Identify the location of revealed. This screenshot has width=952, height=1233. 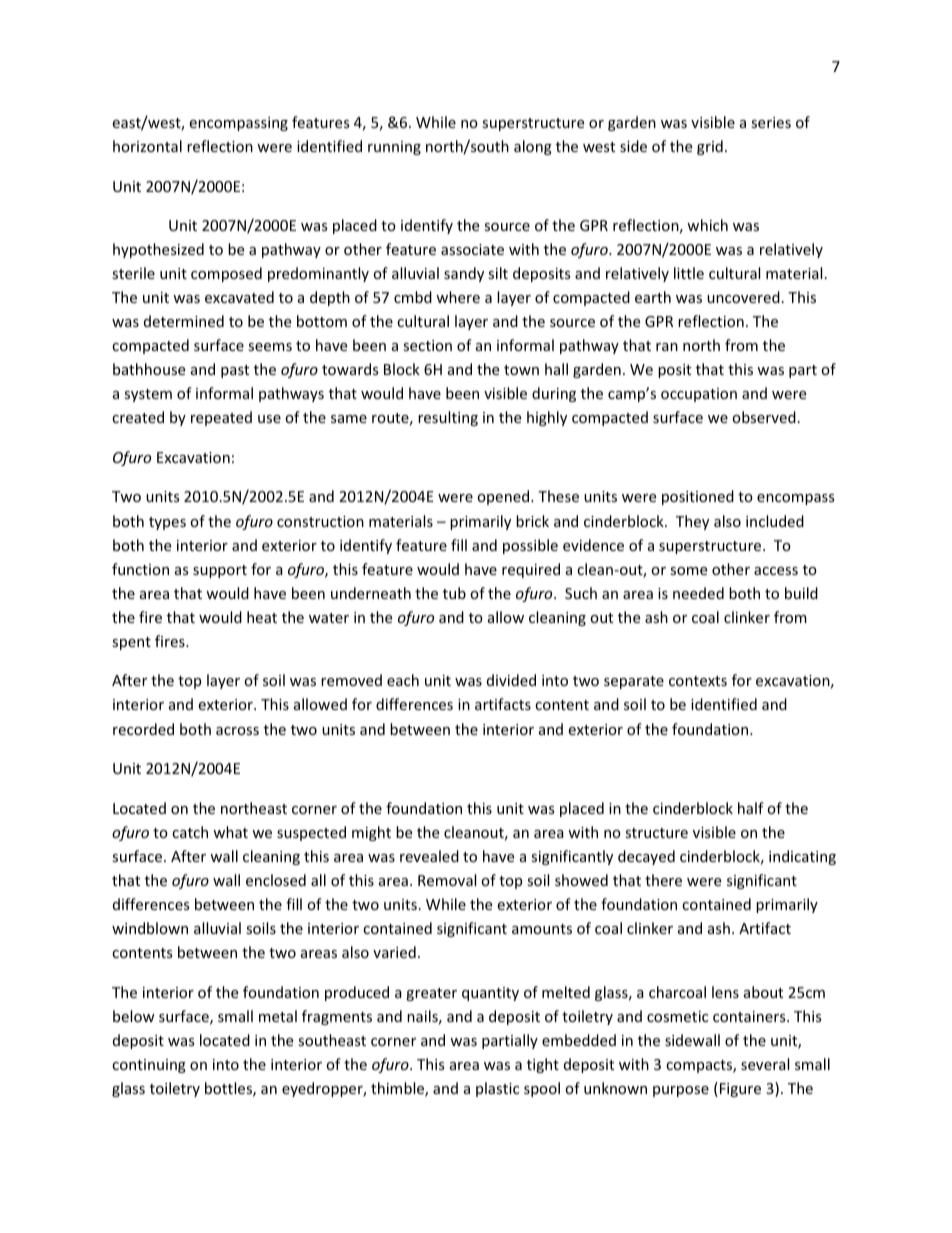
(429, 856).
